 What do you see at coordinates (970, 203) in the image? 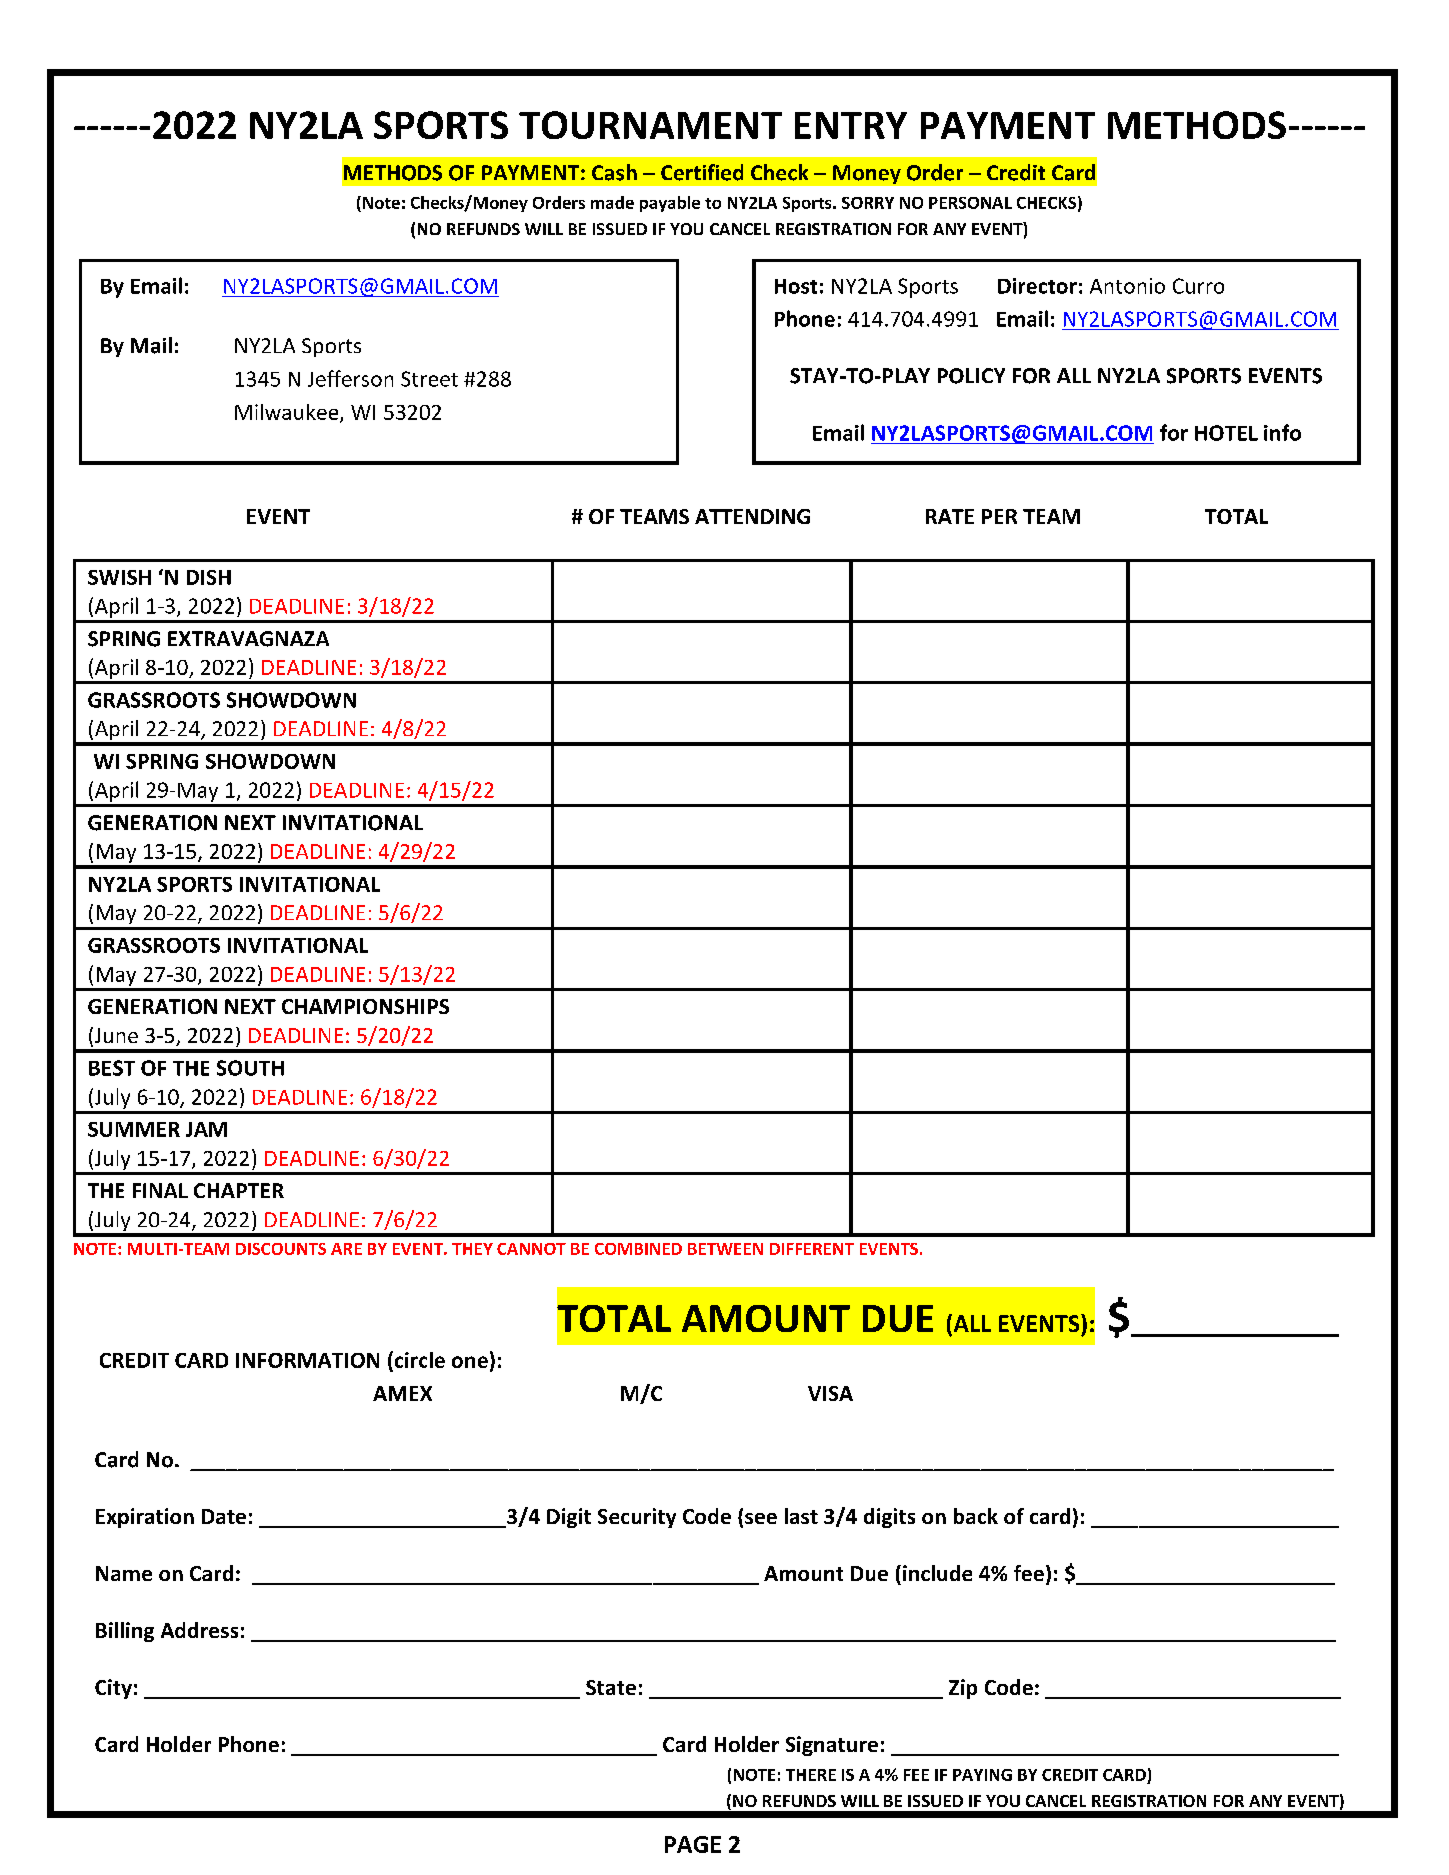
I see `PERSONAL` at bounding box center [970, 203].
